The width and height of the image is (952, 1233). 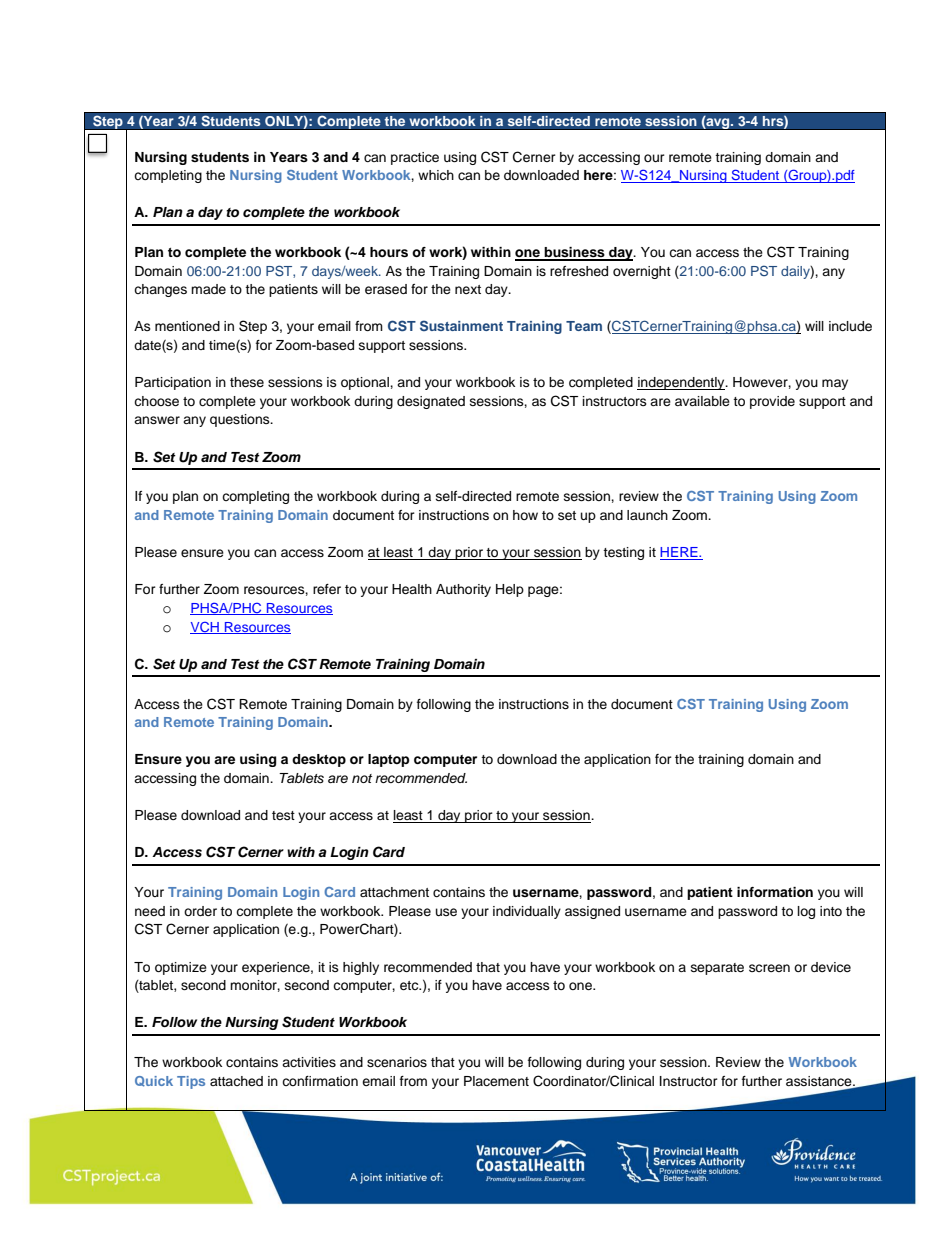 What do you see at coordinates (389, 760) in the image?
I see `laptop` at bounding box center [389, 760].
